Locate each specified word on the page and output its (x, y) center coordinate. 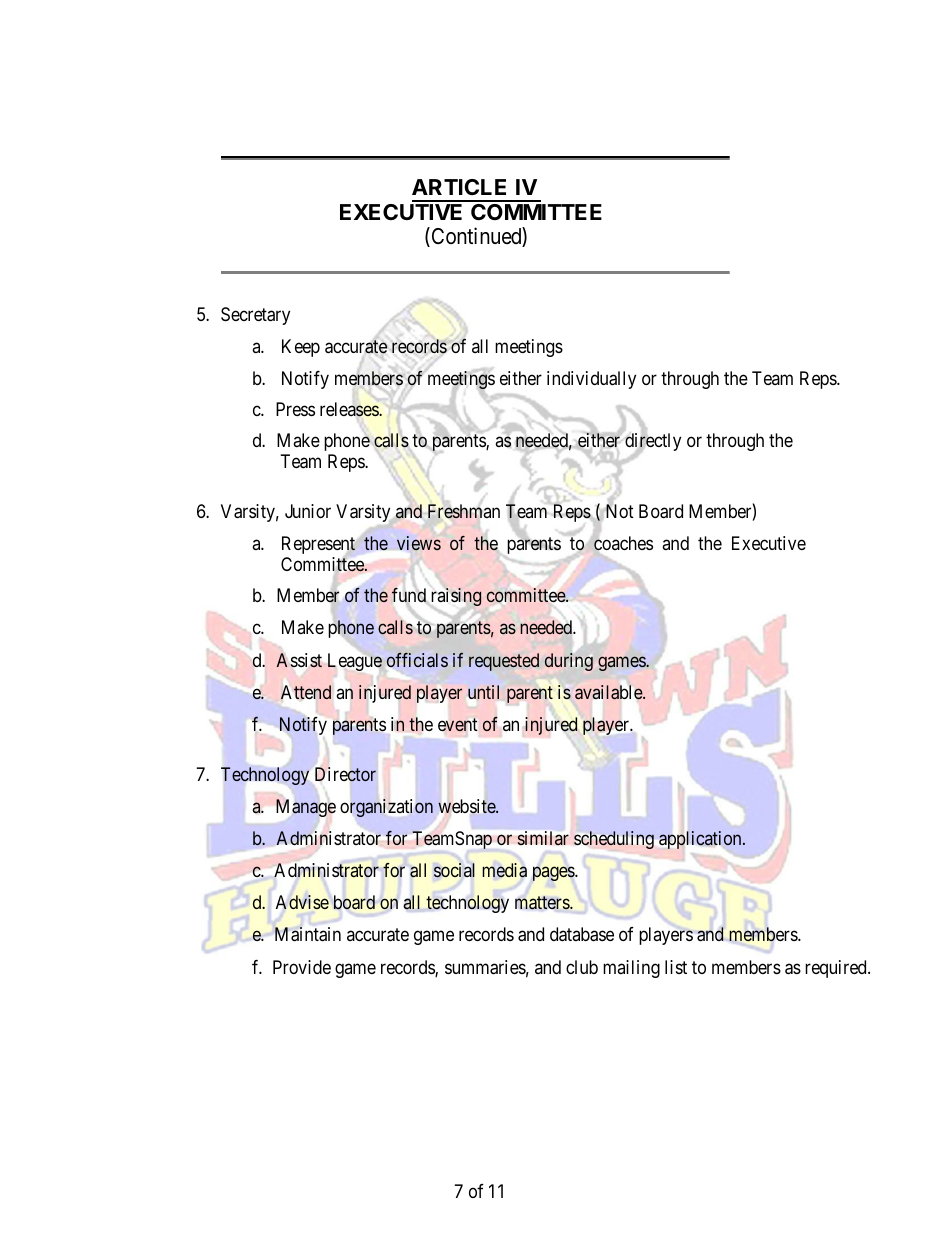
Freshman (464, 511)
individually (591, 380)
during (569, 662)
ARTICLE (459, 187)
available (609, 692)
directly (653, 443)
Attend (306, 692)
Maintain (308, 934)
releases (350, 409)
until (483, 692)
